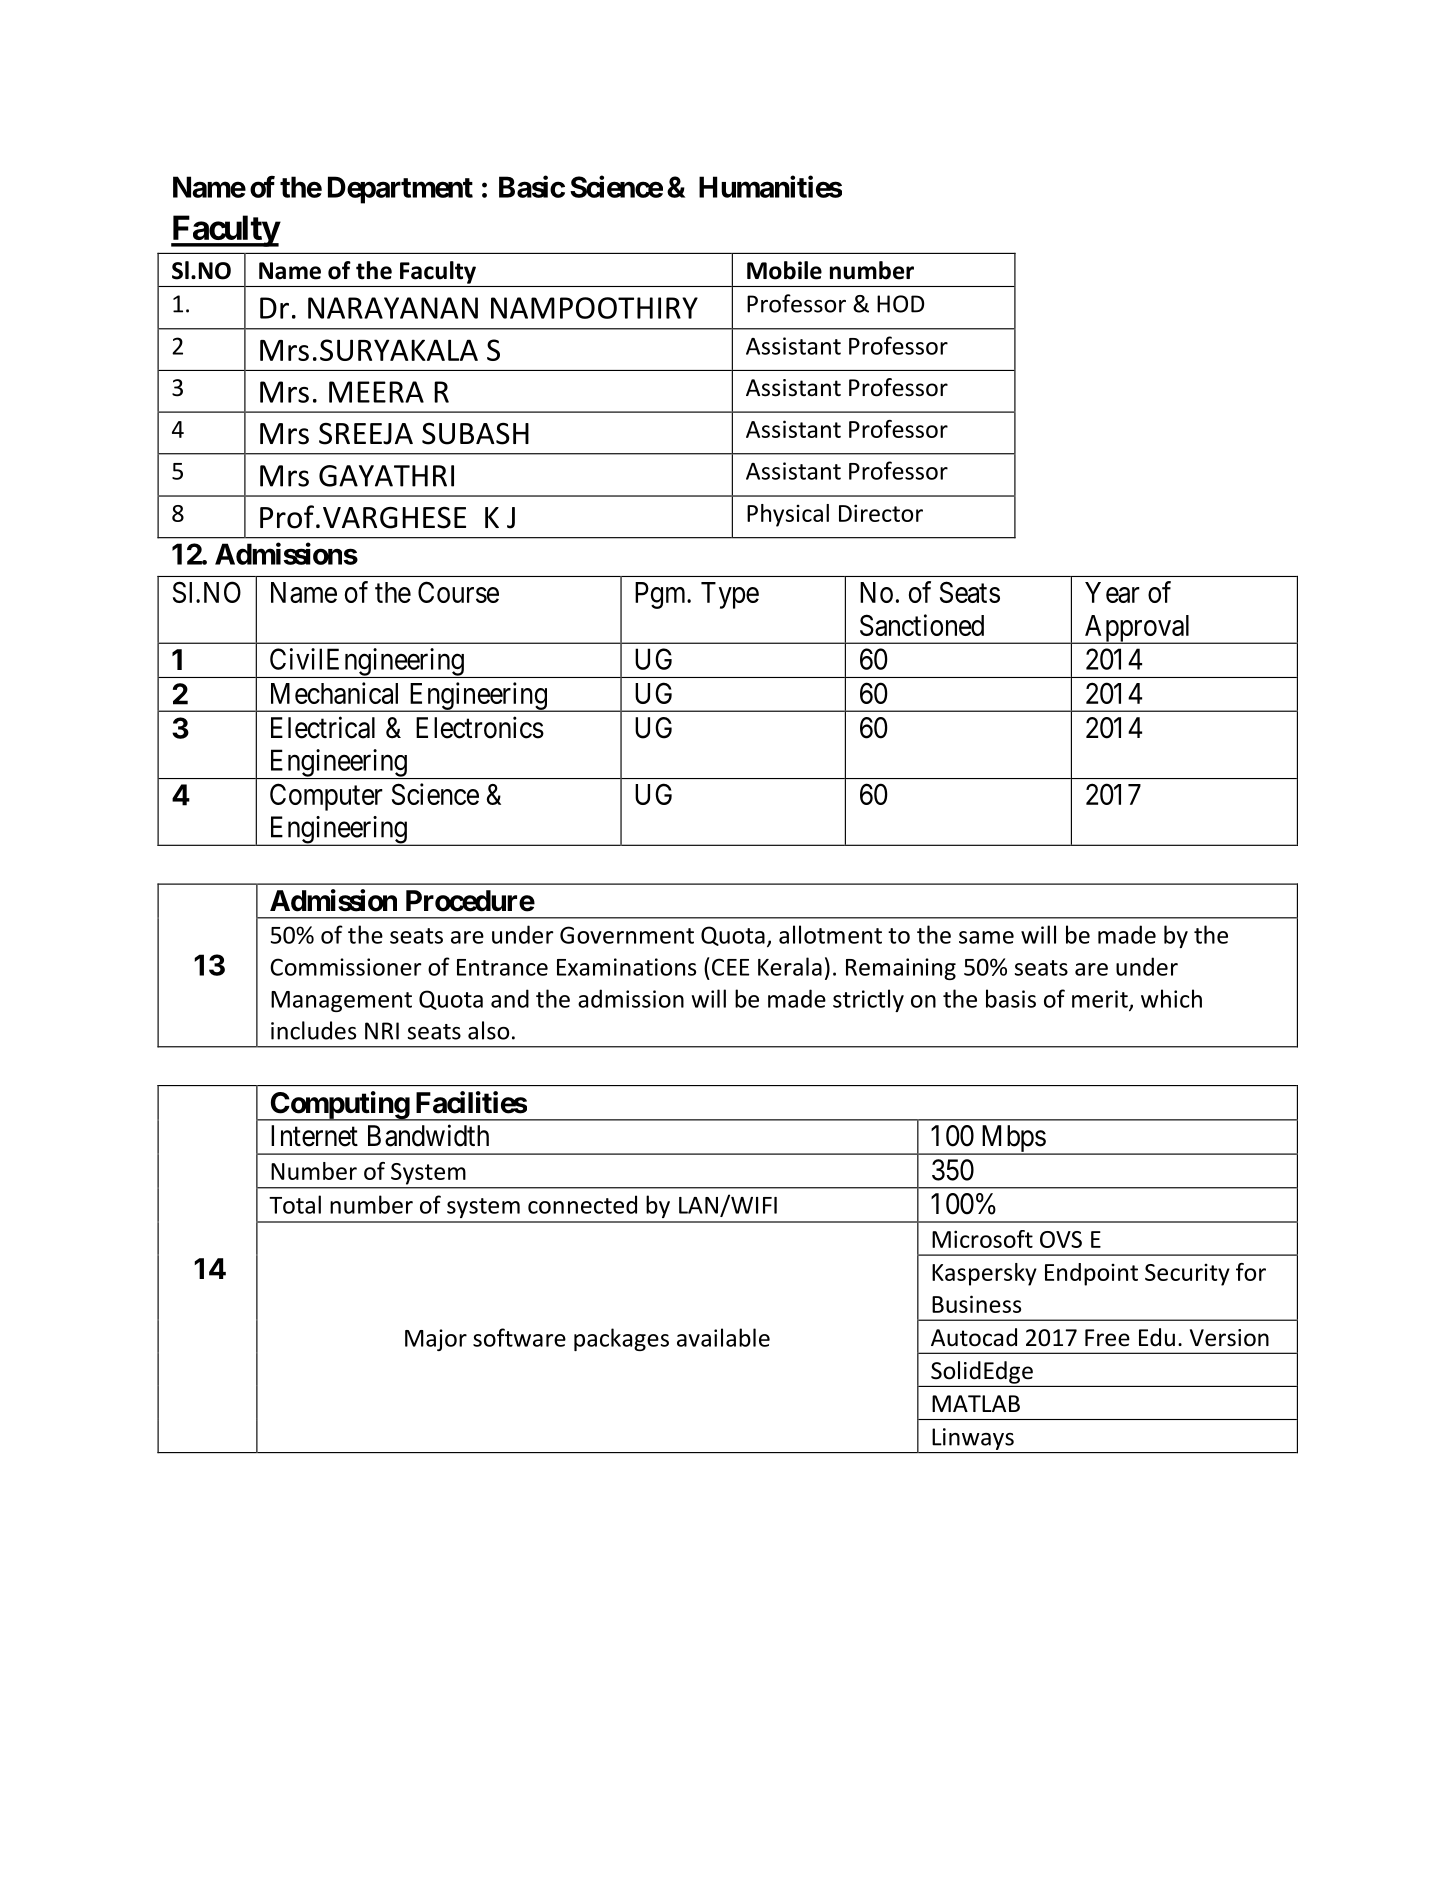 The height and width of the screenshot is (1883, 1455). What do you see at coordinates (1061, 1239) in the screenshot?
I see `OVS` at bounding box center [1061, 1239].
